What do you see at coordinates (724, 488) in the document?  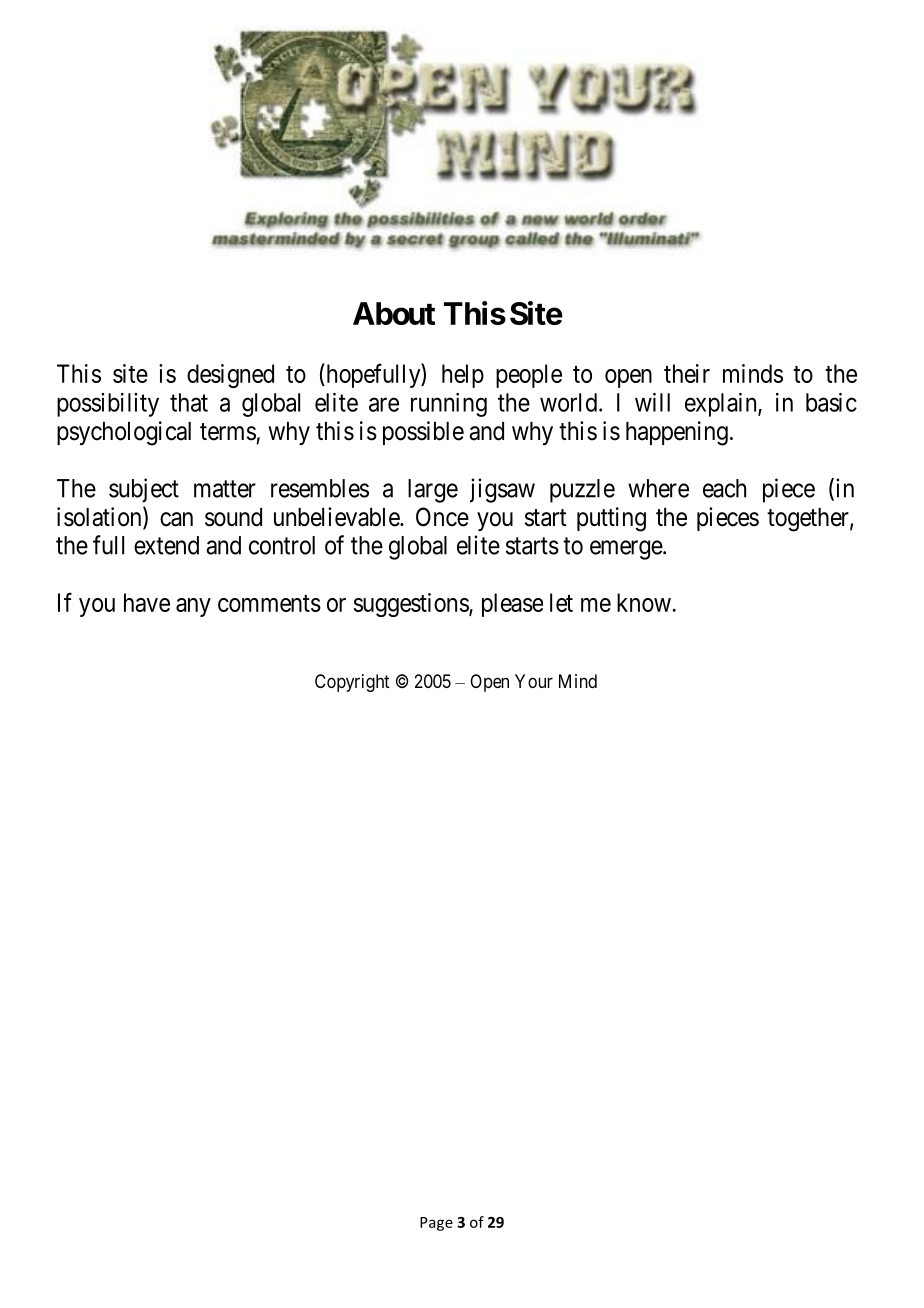 I see `each` at bounding box center [724, 488].
